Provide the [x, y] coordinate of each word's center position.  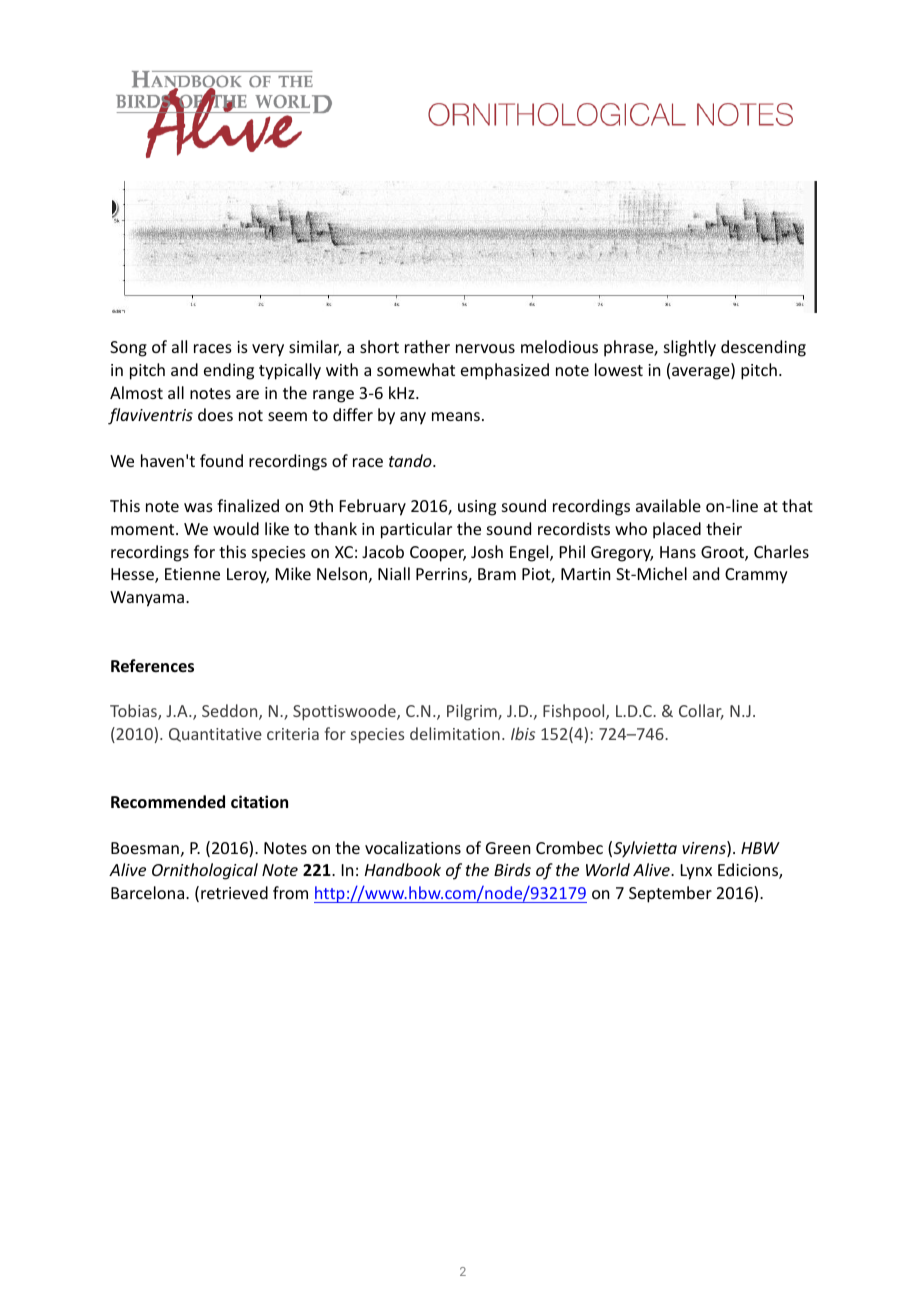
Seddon [231, 712]
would [236, 528]
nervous [485, 348]
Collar [701, 712]
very [268, 350]
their [724, 528]
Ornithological [205, 871]
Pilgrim [473, 712]
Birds [512, 869]
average [702, 373]
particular [416, 530]
